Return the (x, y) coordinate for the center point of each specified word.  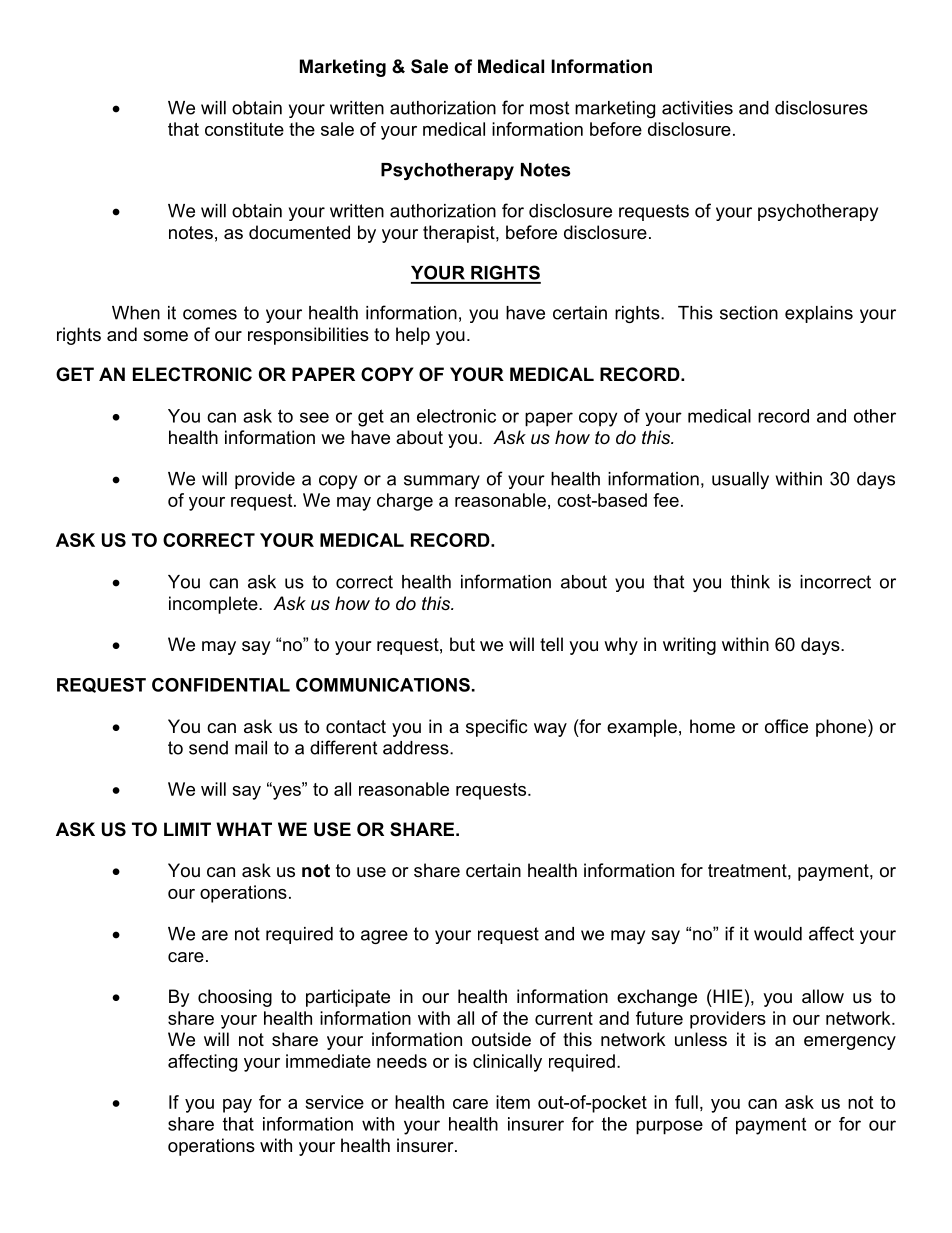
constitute (244, 129)
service (334, 1102)
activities (697, 108)
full (686, 1102)
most (549, 108)
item (513, 1102)
